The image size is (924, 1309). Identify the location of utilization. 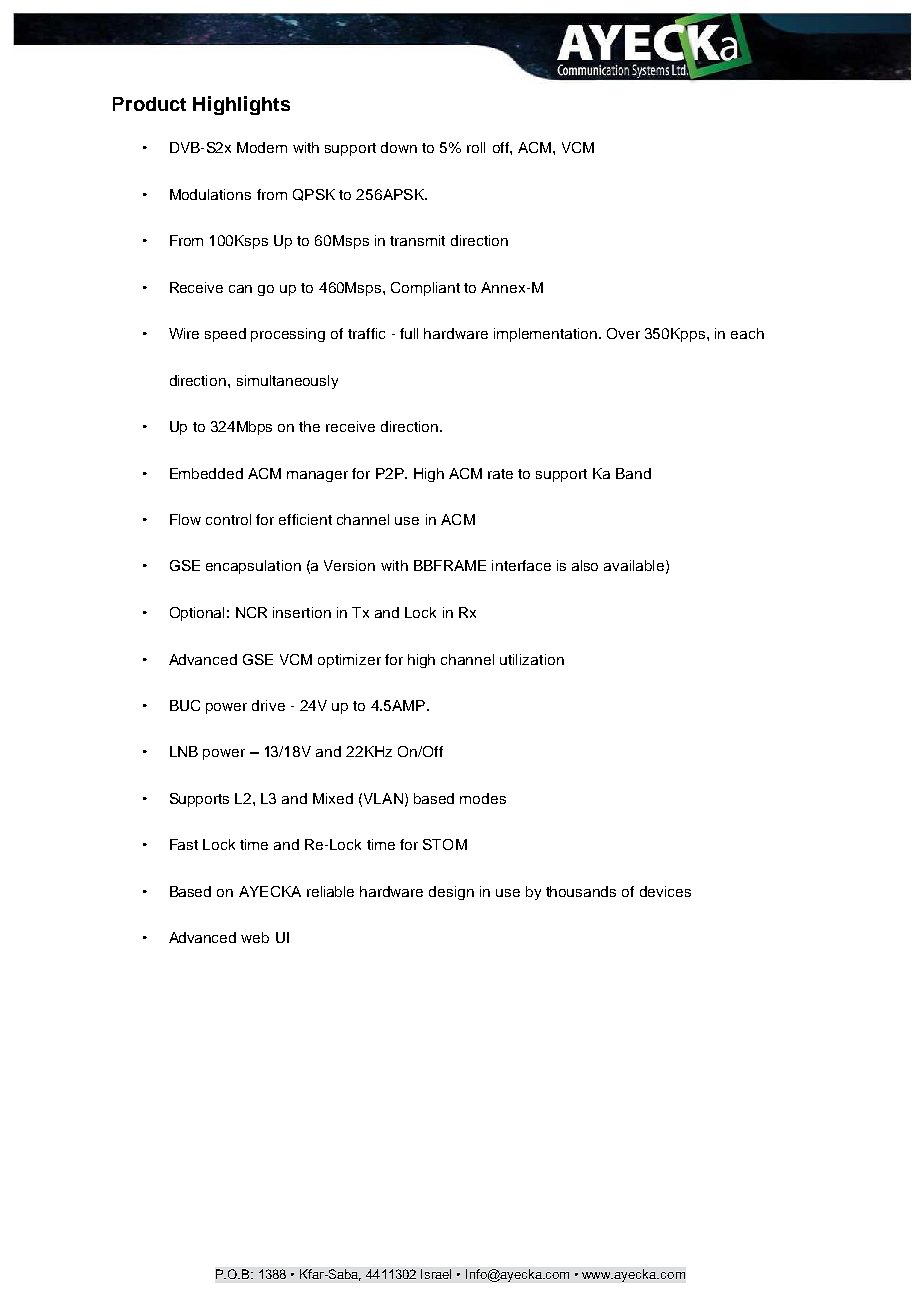
(532, 659).
